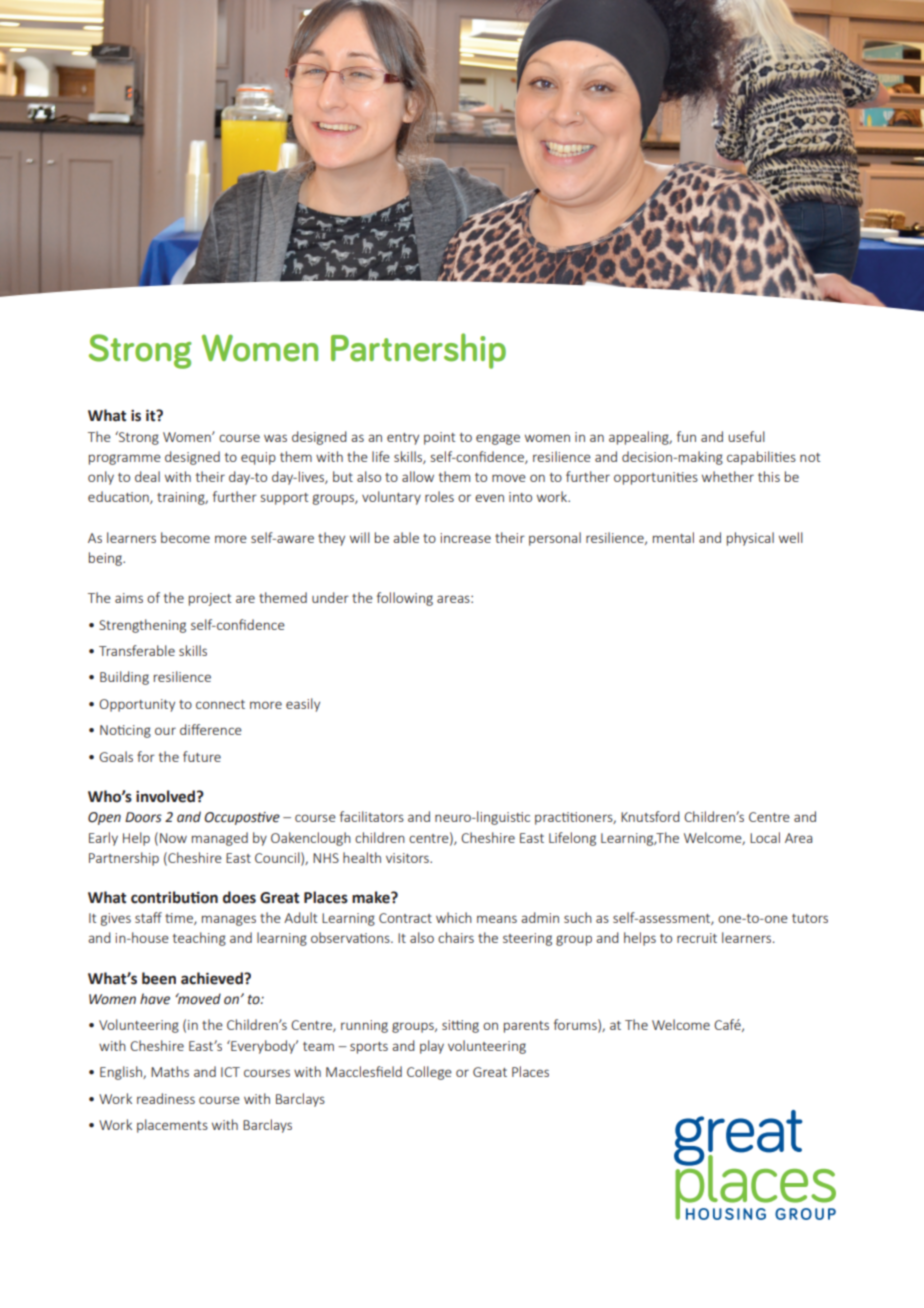  I want to click on point, so click(439, 438).
